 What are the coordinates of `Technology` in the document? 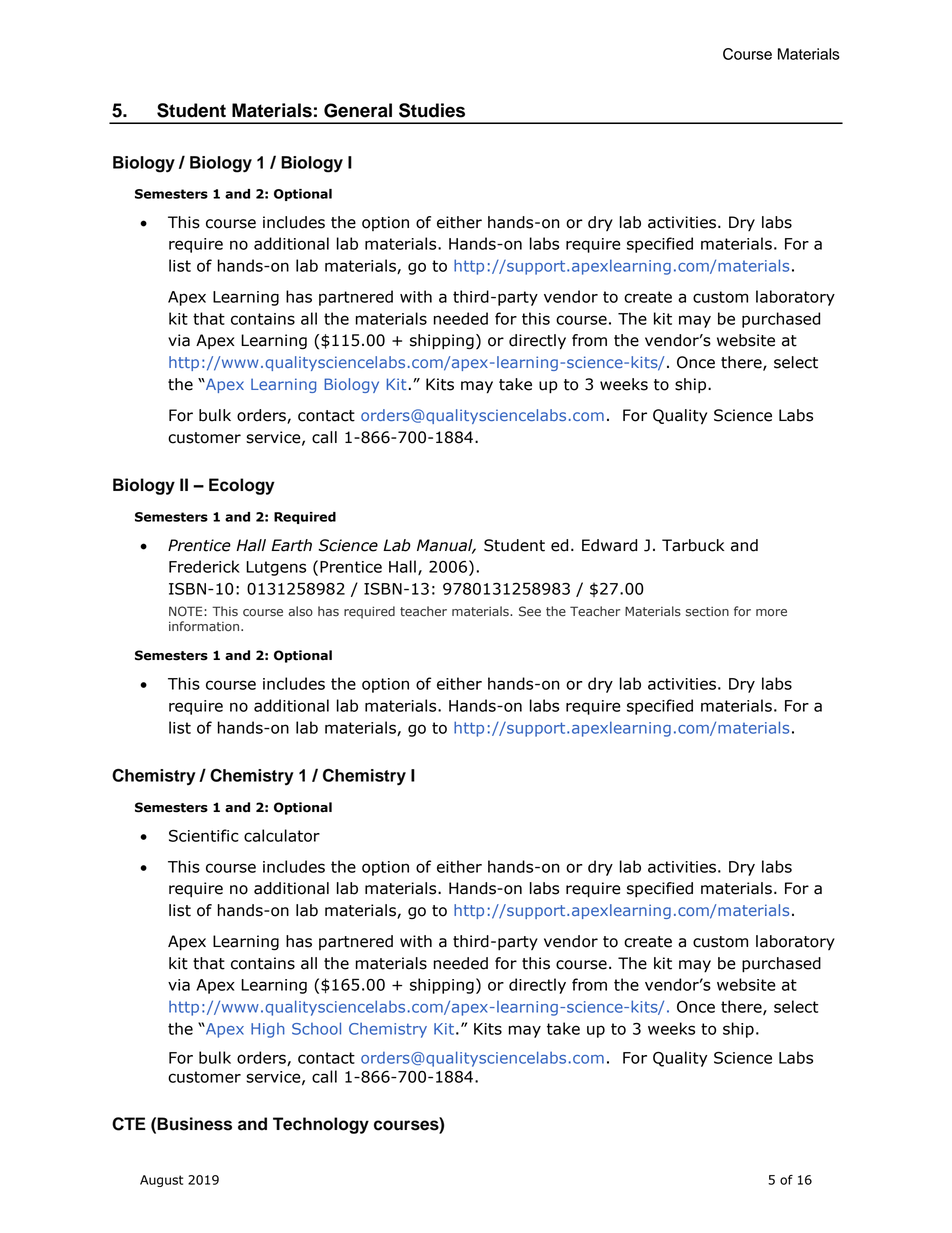 It's located at (321, 1125).
